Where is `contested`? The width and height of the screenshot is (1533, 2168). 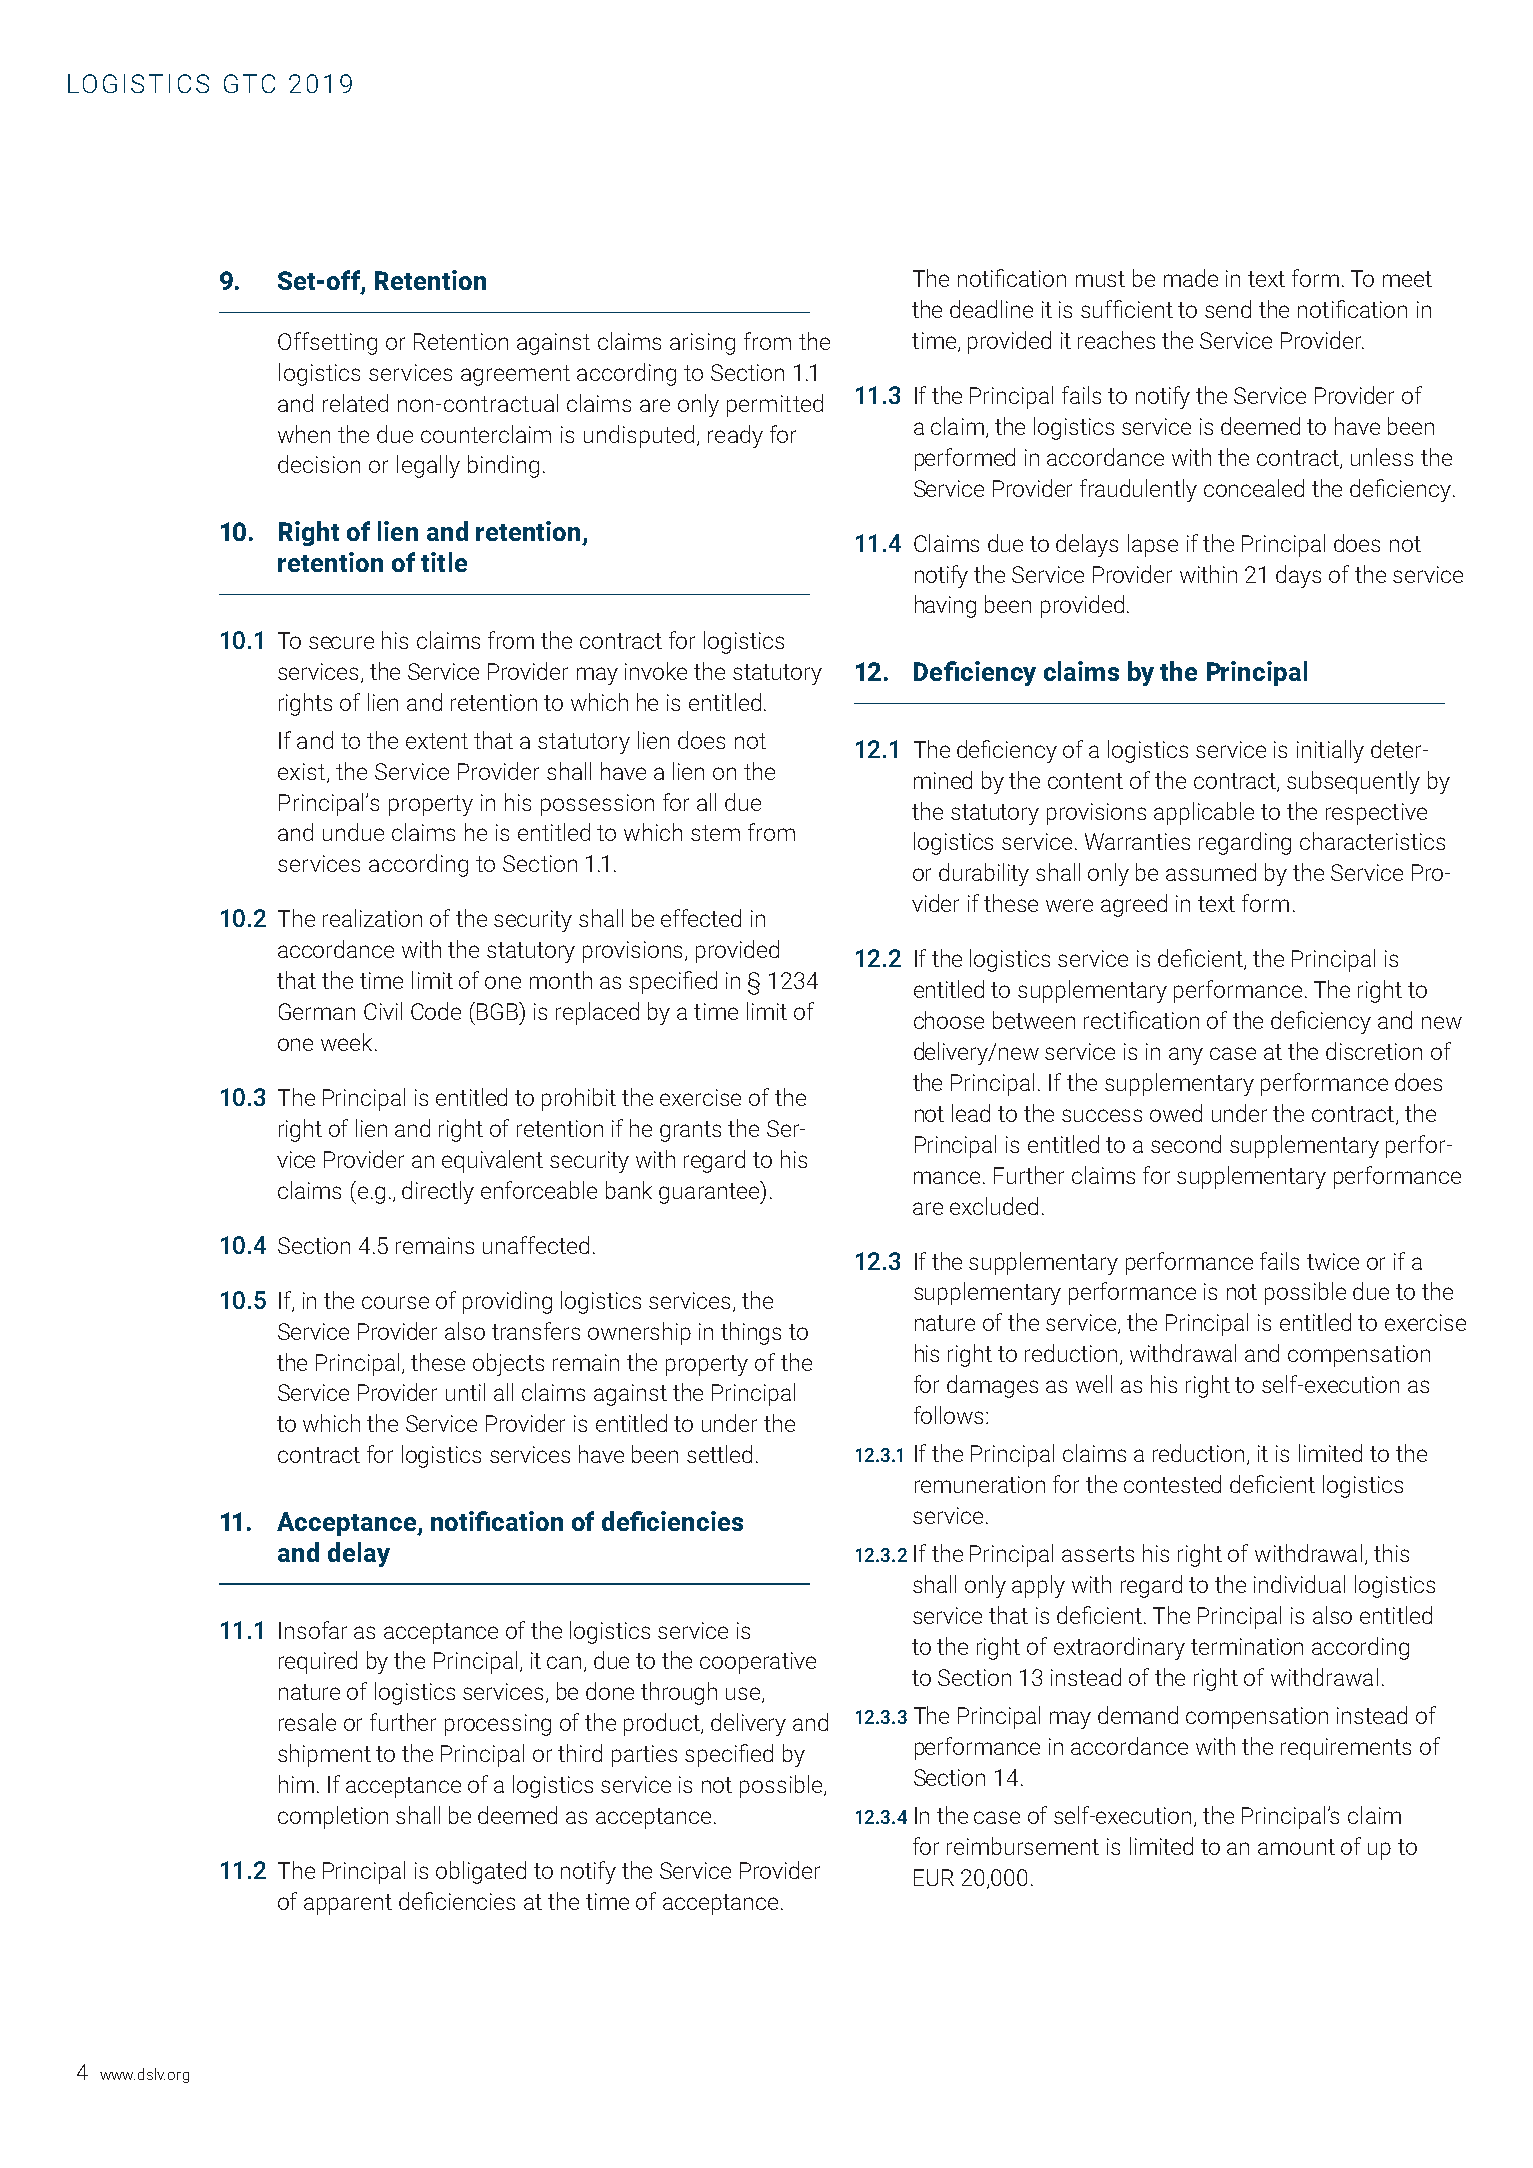
contested is located at coordinates (1172, 1484).
